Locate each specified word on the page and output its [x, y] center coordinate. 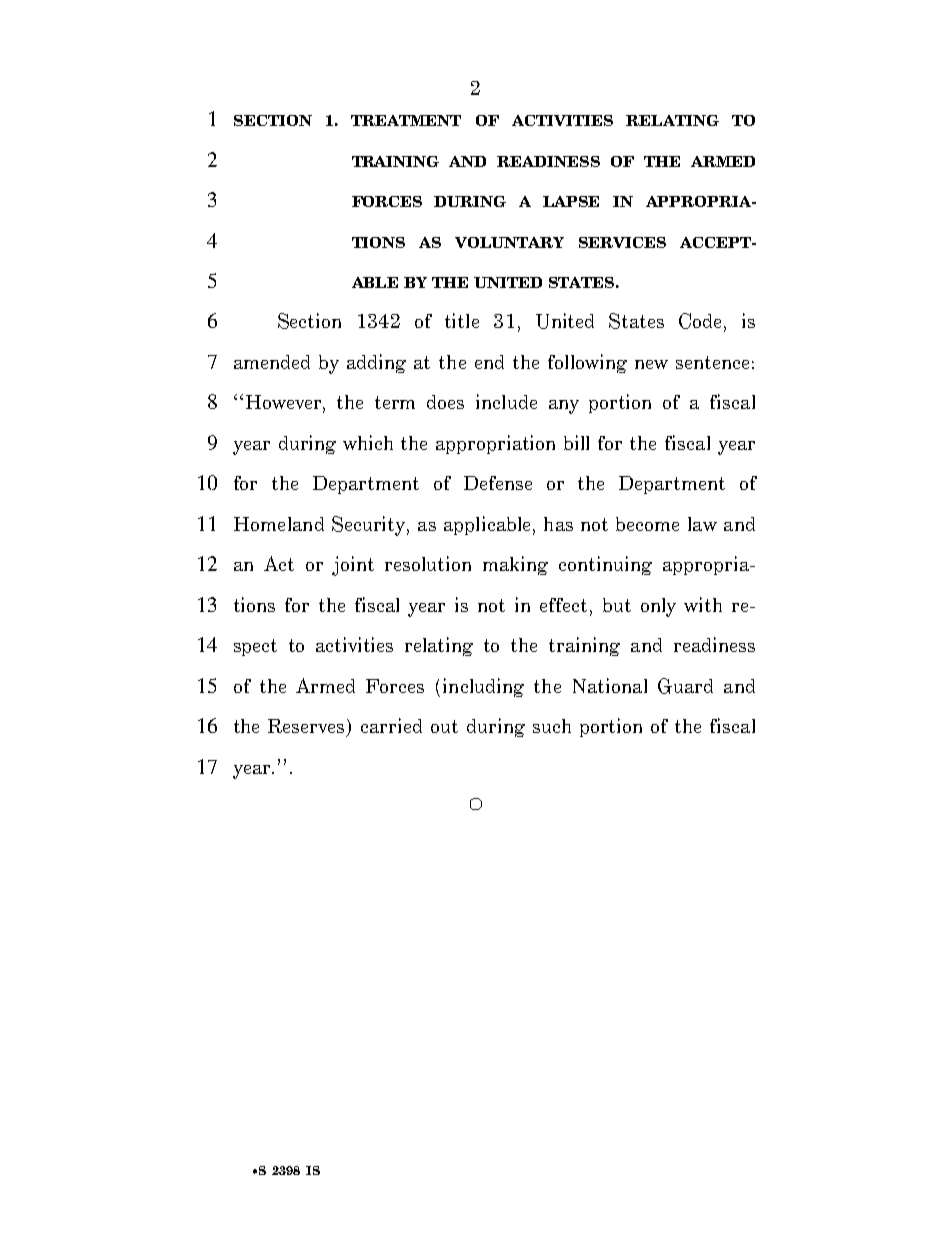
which [368, 442]
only [658, 607]
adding [376, 363]
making [515, 565]
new [651, 364]
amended [272, 362]
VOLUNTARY [509, 242]
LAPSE [571, 201]
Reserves [308, 727]
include [506, 401]
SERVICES [622, 242]
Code [702, 322]
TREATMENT [406, 120]
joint [353, 566]
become [647, 524]
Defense [498, 483]
